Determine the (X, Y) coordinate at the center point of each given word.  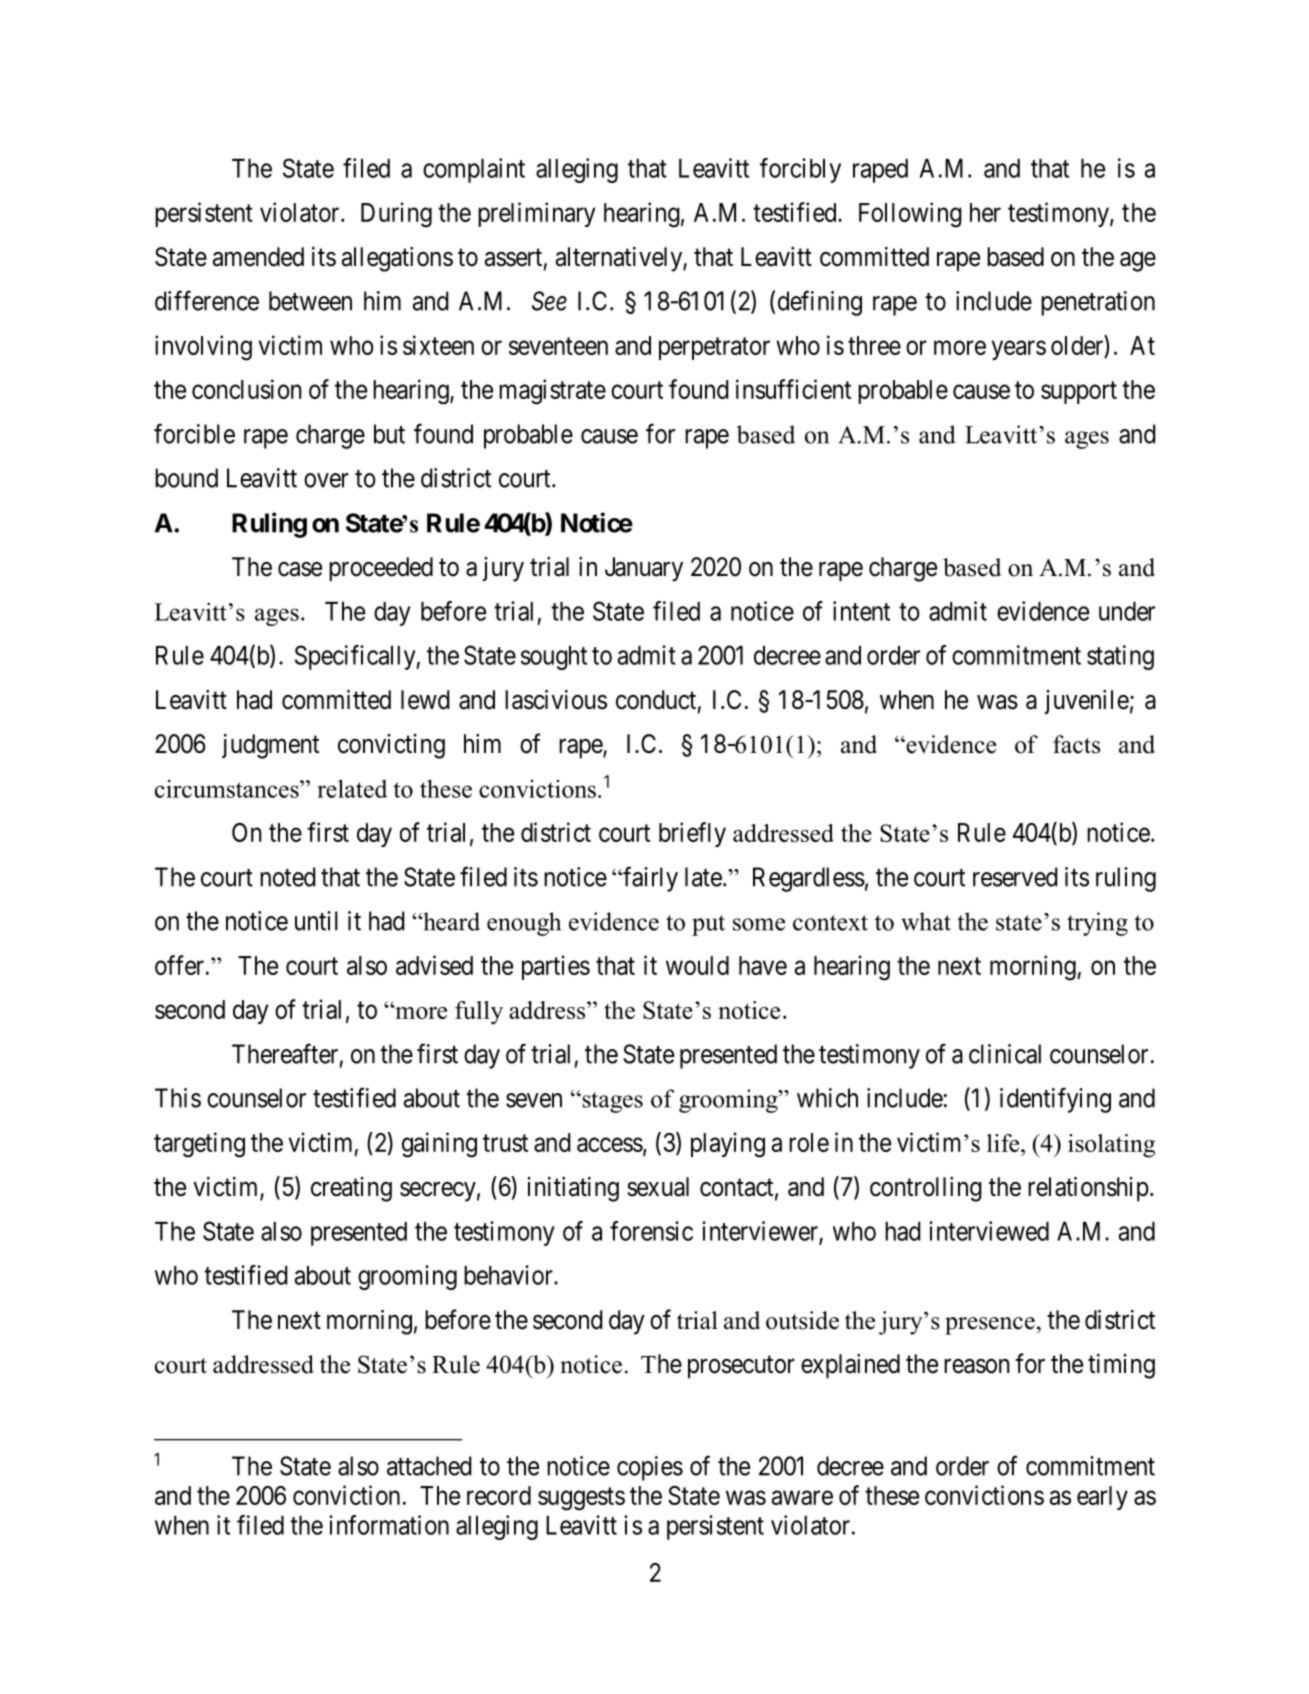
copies (650, 1468)
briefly (692, 834)
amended (258, 257)
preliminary (537, 214)
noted (288, 877)
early (1102, 1498)
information (389, 1525)
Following (910, 215)
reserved (1015, 877)
